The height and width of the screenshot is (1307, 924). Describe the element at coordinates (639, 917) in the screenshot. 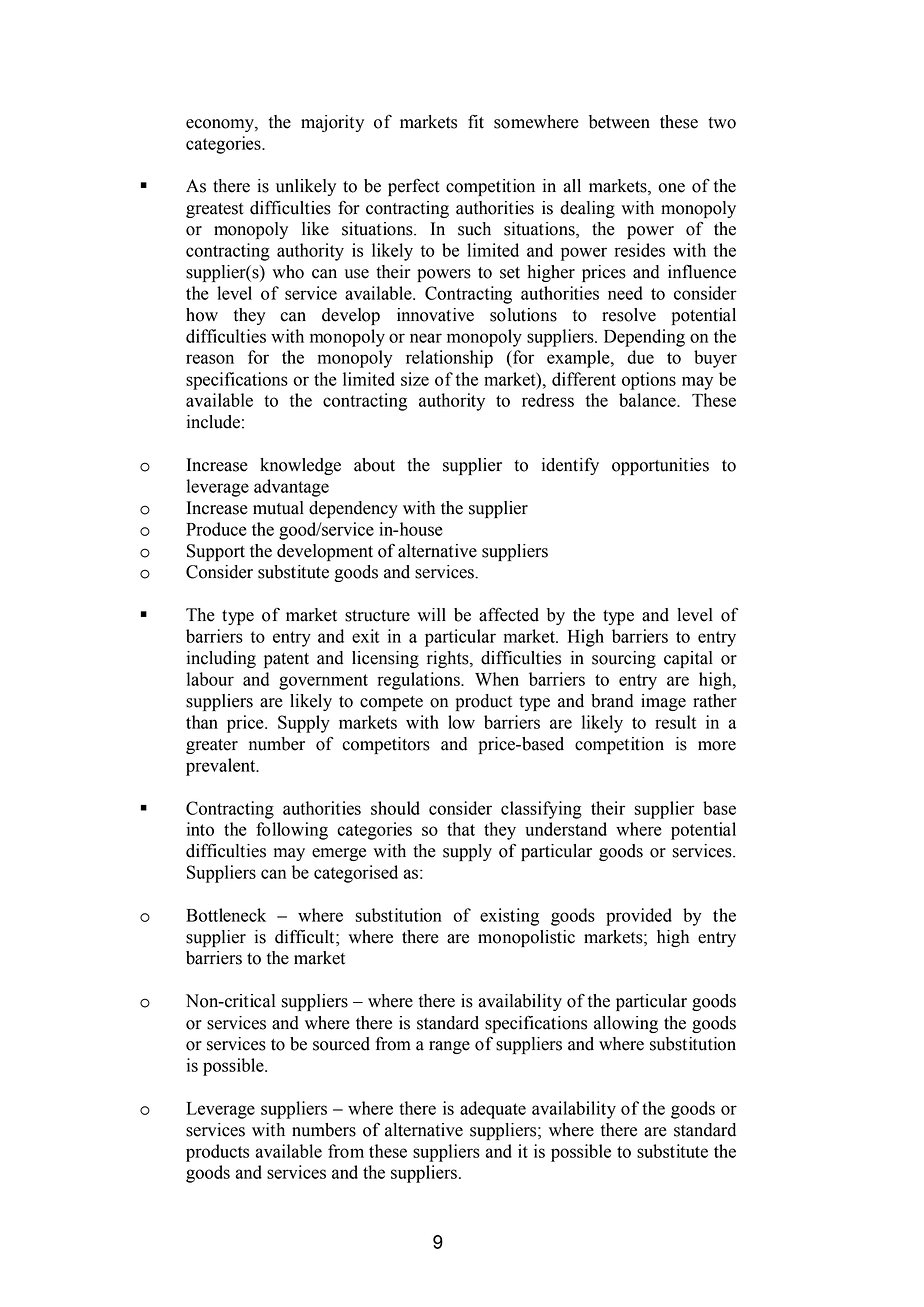

I see `provided` at that location.
